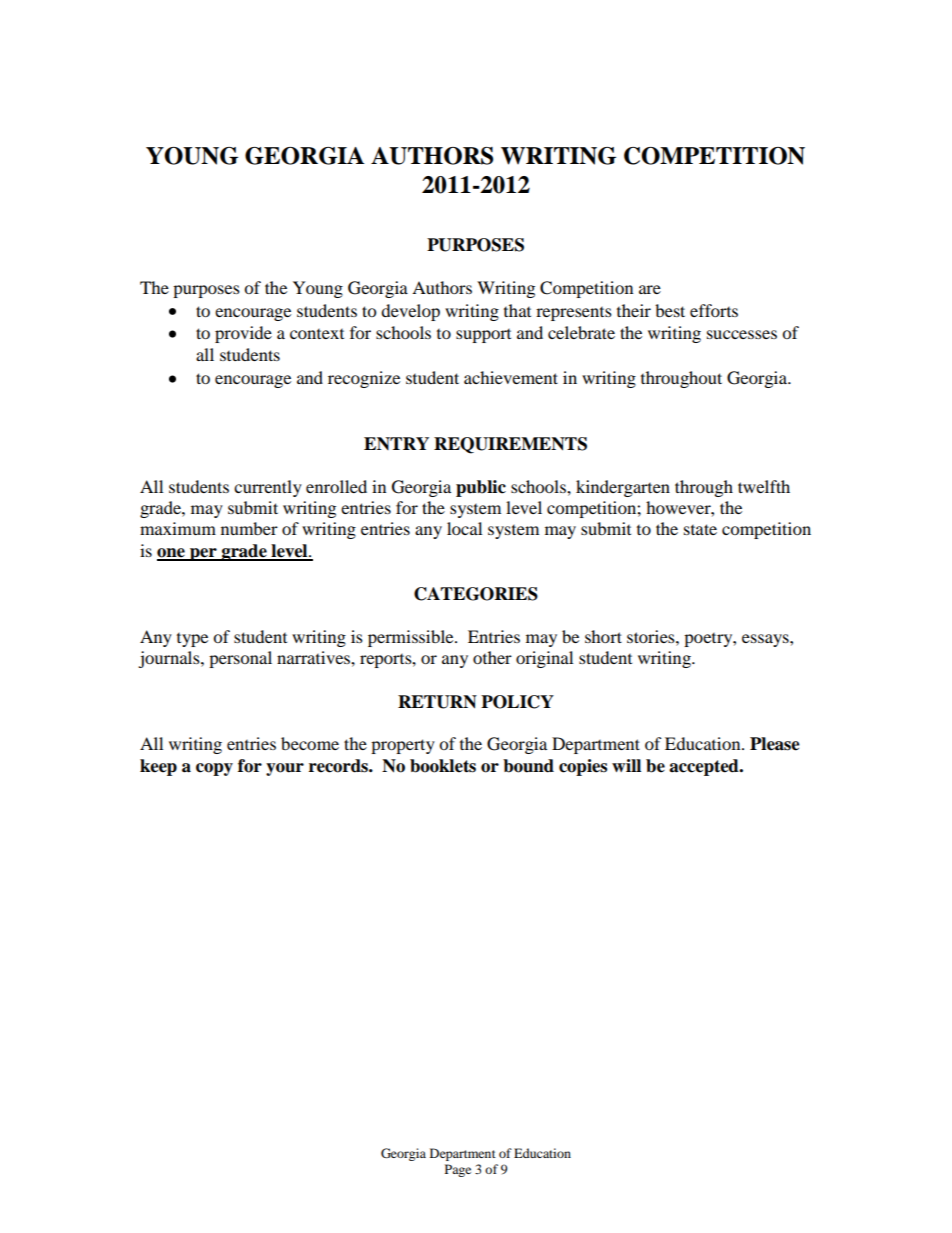 Image resolution: width=952 pixels, height=1233 pixels. I want to click on type, so click(192, 640).
